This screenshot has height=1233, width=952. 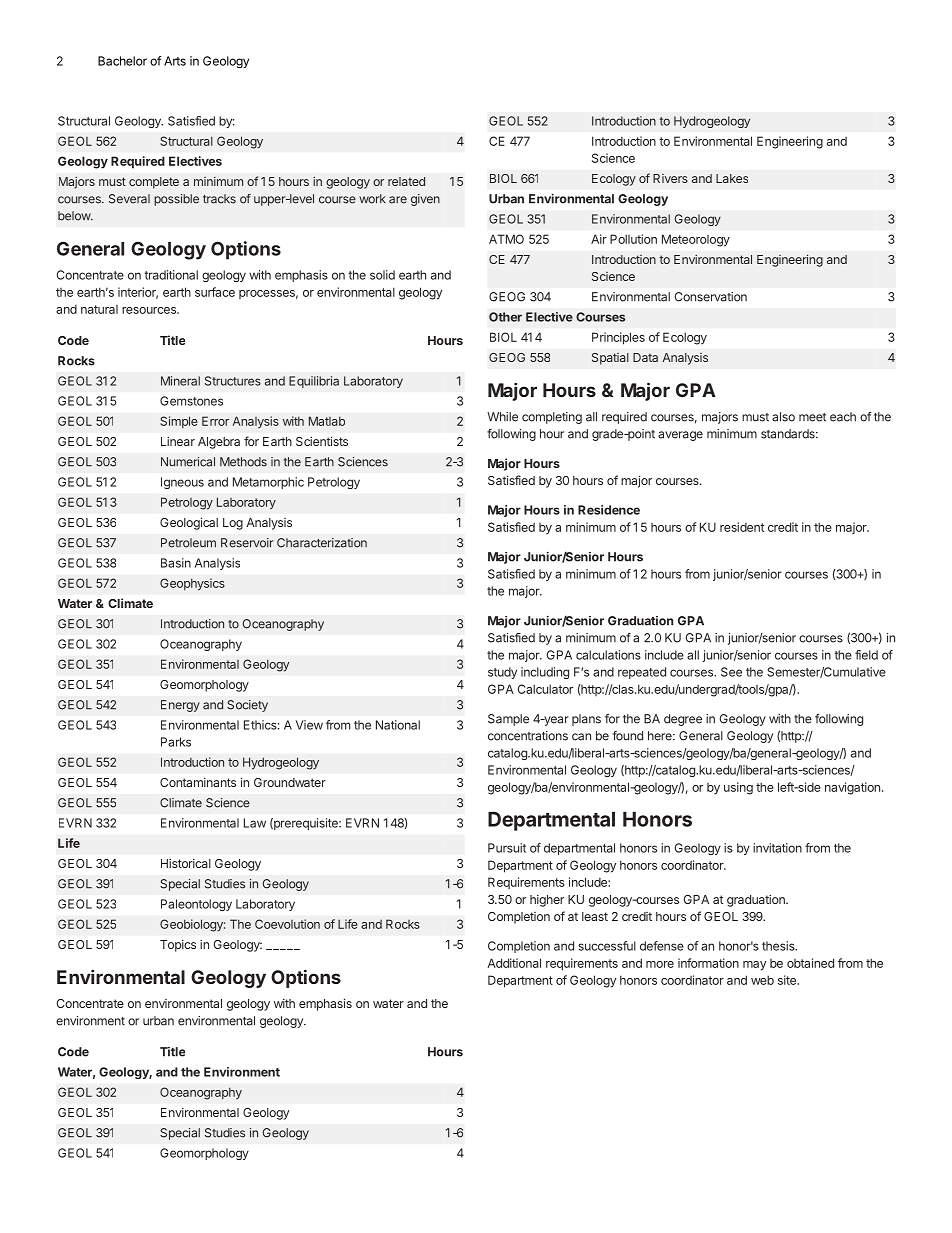 I want to click on related, so click(x=406, y=181).
